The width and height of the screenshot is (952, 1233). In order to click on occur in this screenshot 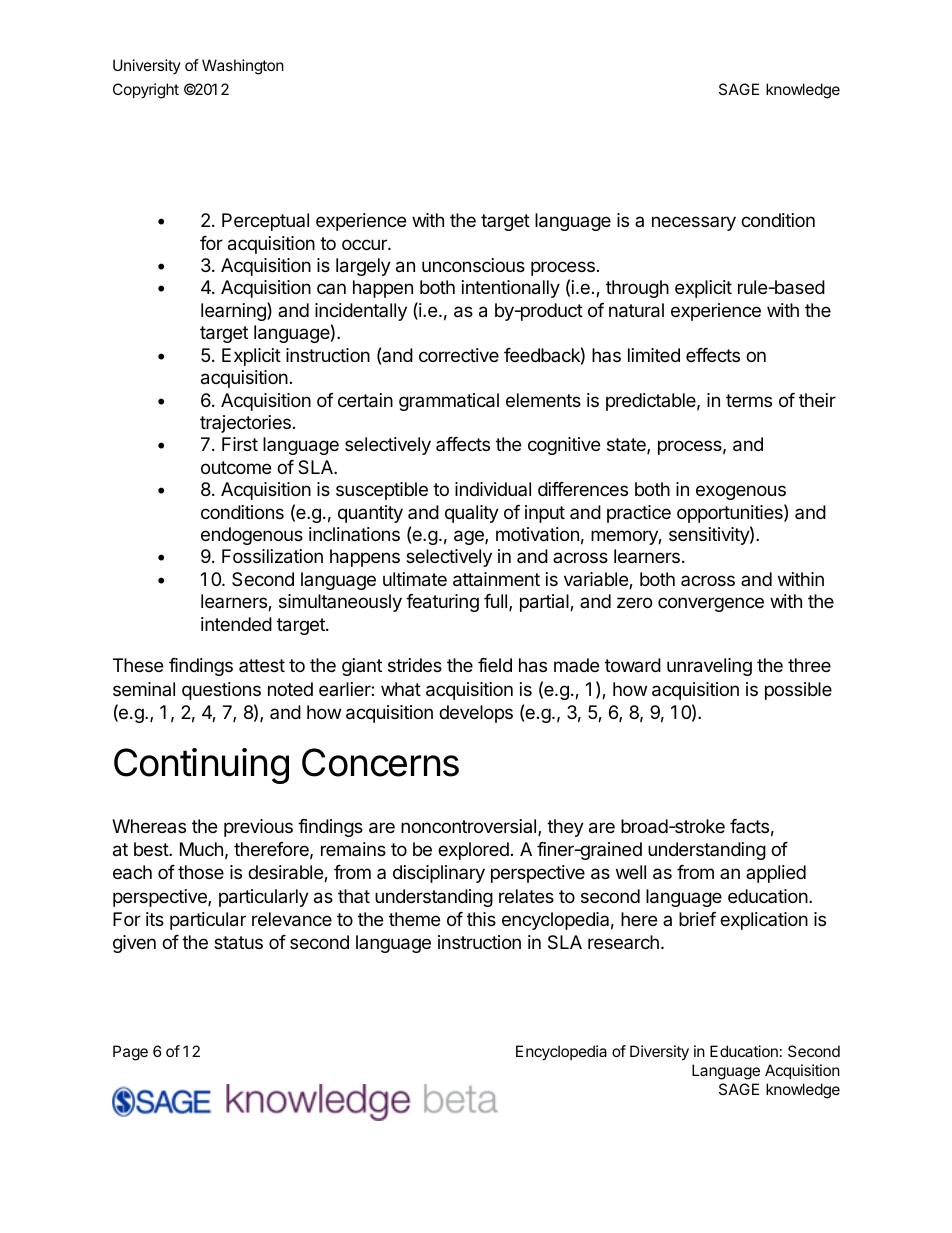, I will do `click(365, 244)`.
